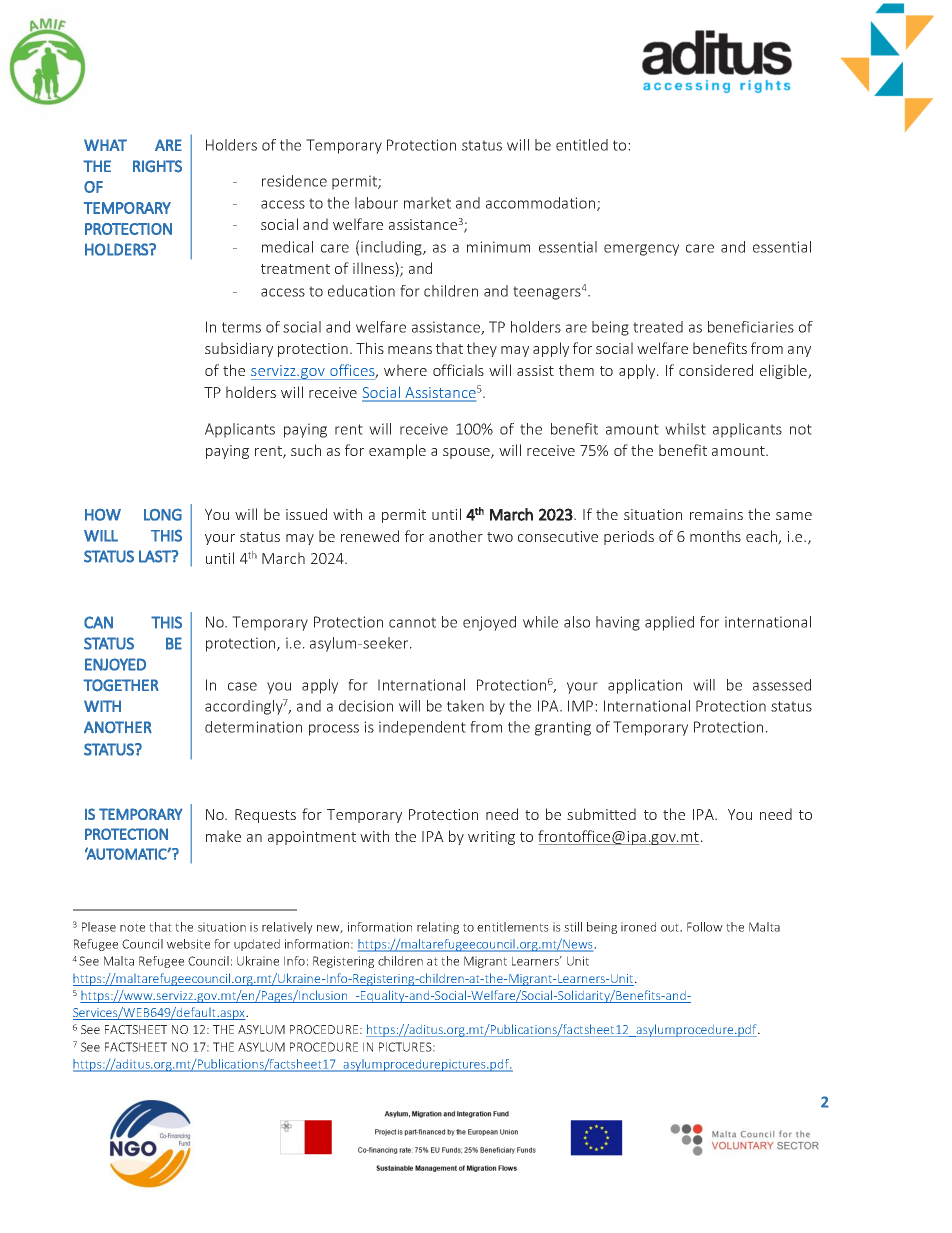 The image size is (952, 1233). What do you see at coordinates (163, 514) in the document?
I see `LONG` at bounding box center [163, 514].
